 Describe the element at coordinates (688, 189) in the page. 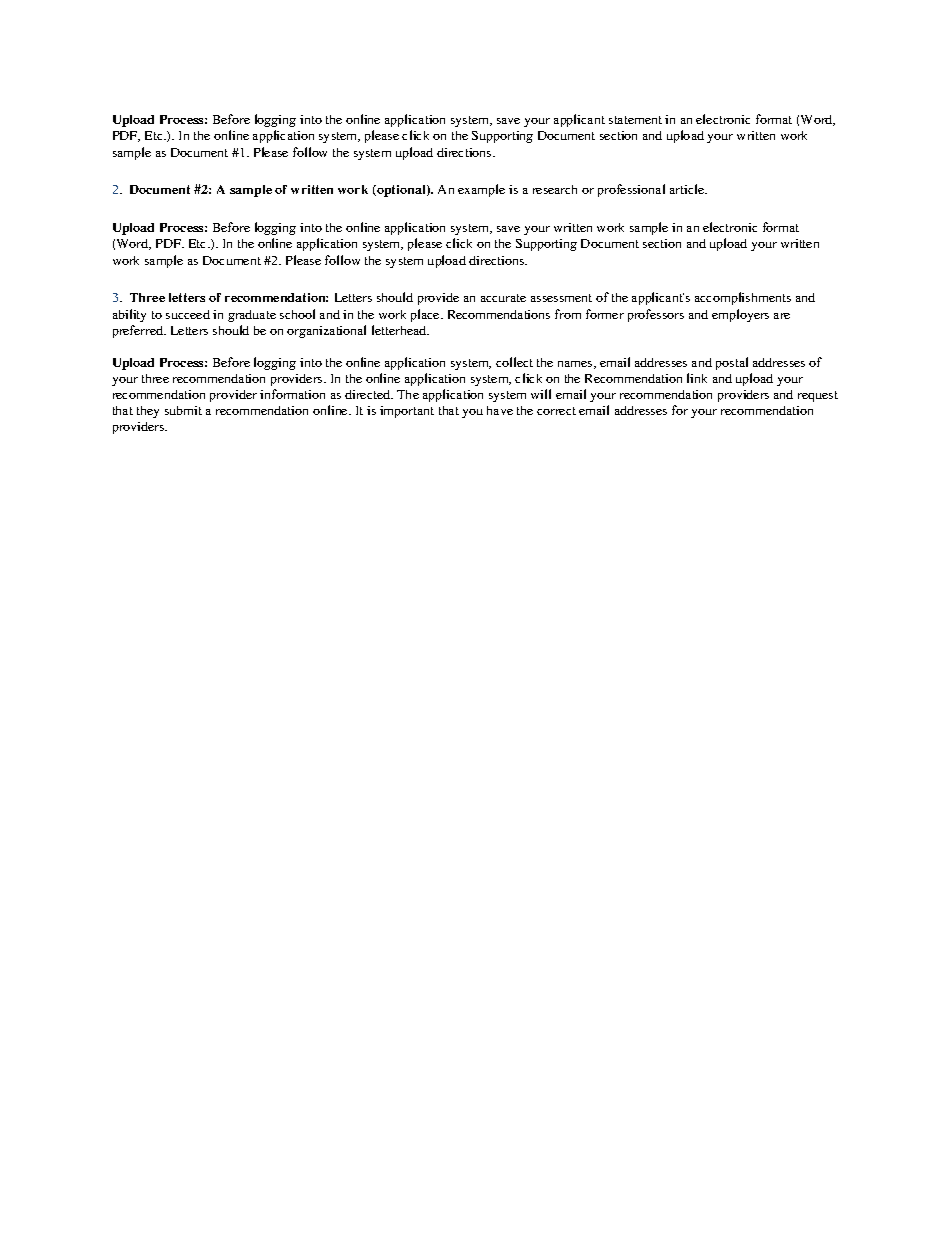

I see `article` at that location.
